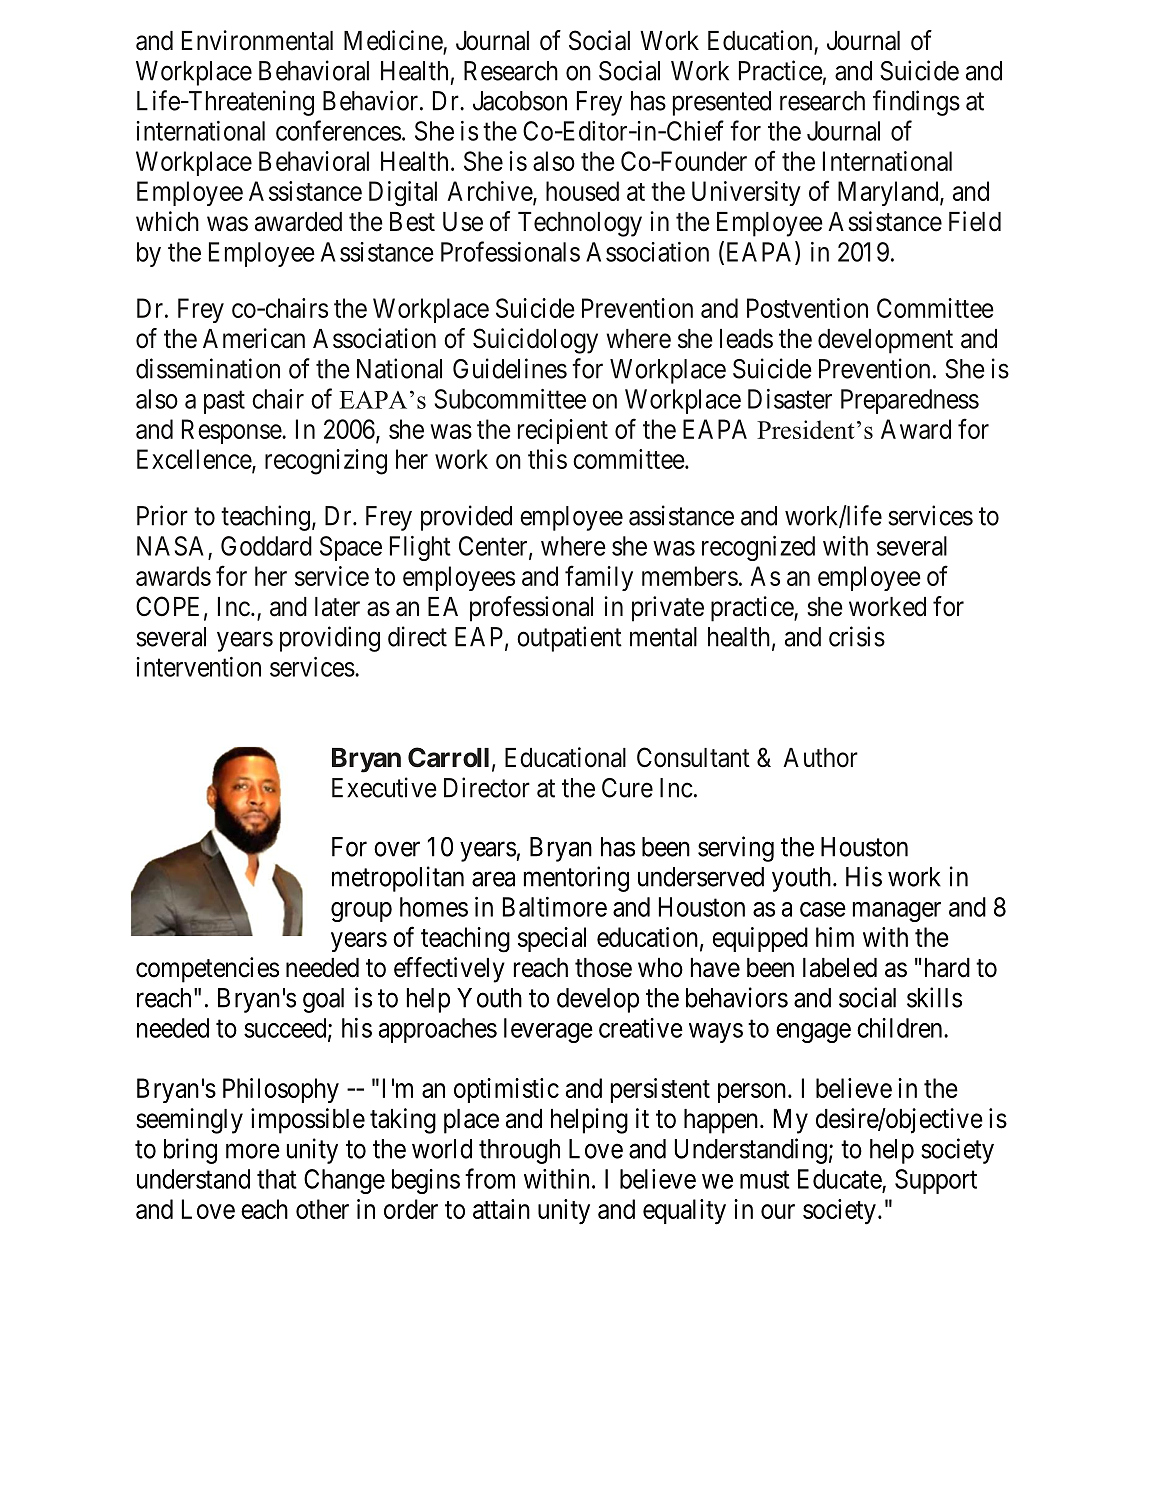 Image resolution: width=1149 pixels, height=1486 pixels. Describe the element at coordinates (820, 758) in the document. I see `Author` at that location.
